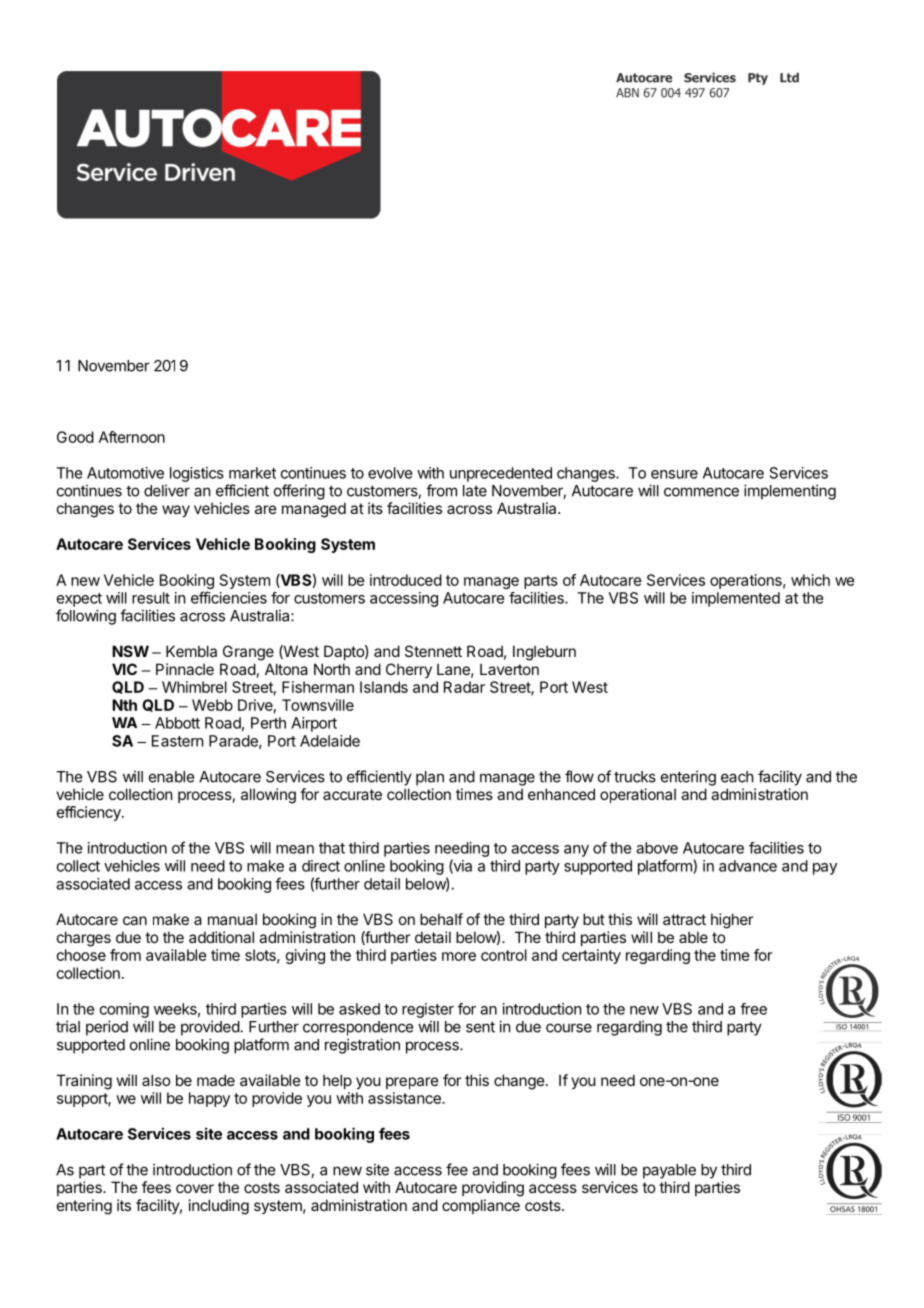  Describe the element at coordinates (130, 651) in the screenshot. I see `NSW` at that location.
